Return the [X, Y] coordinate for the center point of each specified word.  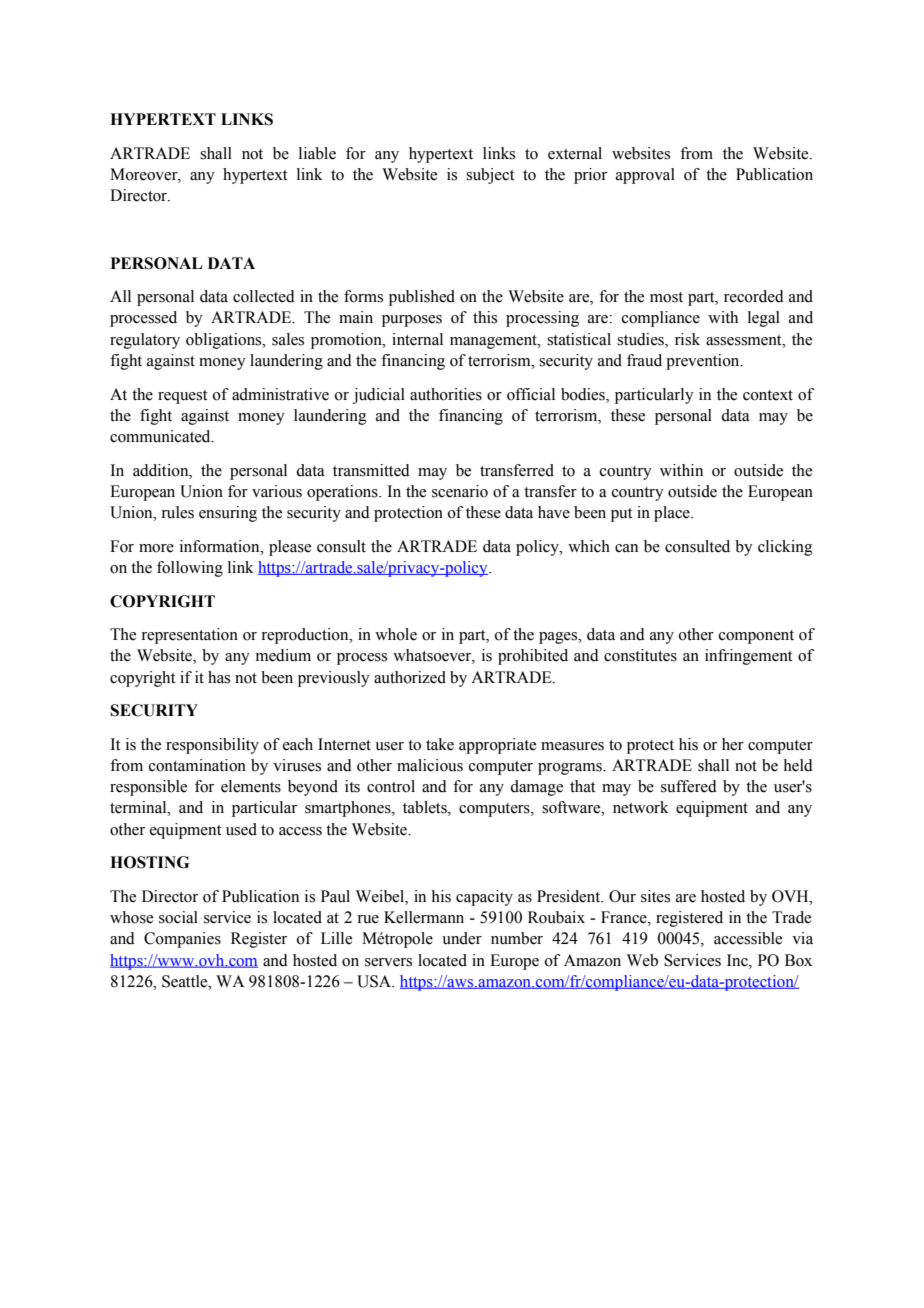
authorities [446, 394]
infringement [748, 657]
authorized [410, 677]
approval [645, 176]
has [219, 677]
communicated [161, 436]
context [768, 395]
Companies [182, 940]
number [517, 938]
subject [490, 176]
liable [317, 153]
